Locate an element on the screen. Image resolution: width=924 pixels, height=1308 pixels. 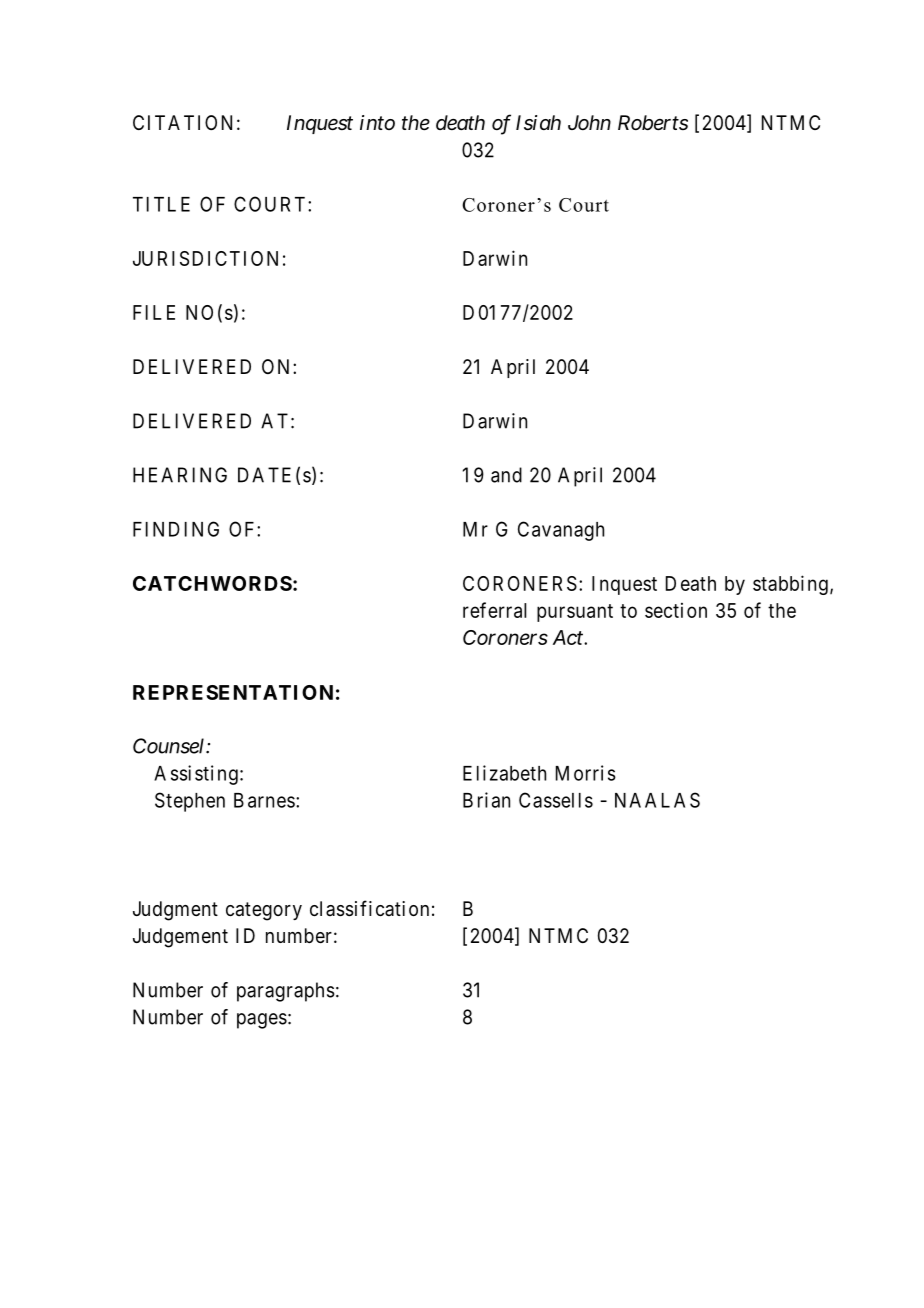
Morris is located at coordinates (586, 773).
